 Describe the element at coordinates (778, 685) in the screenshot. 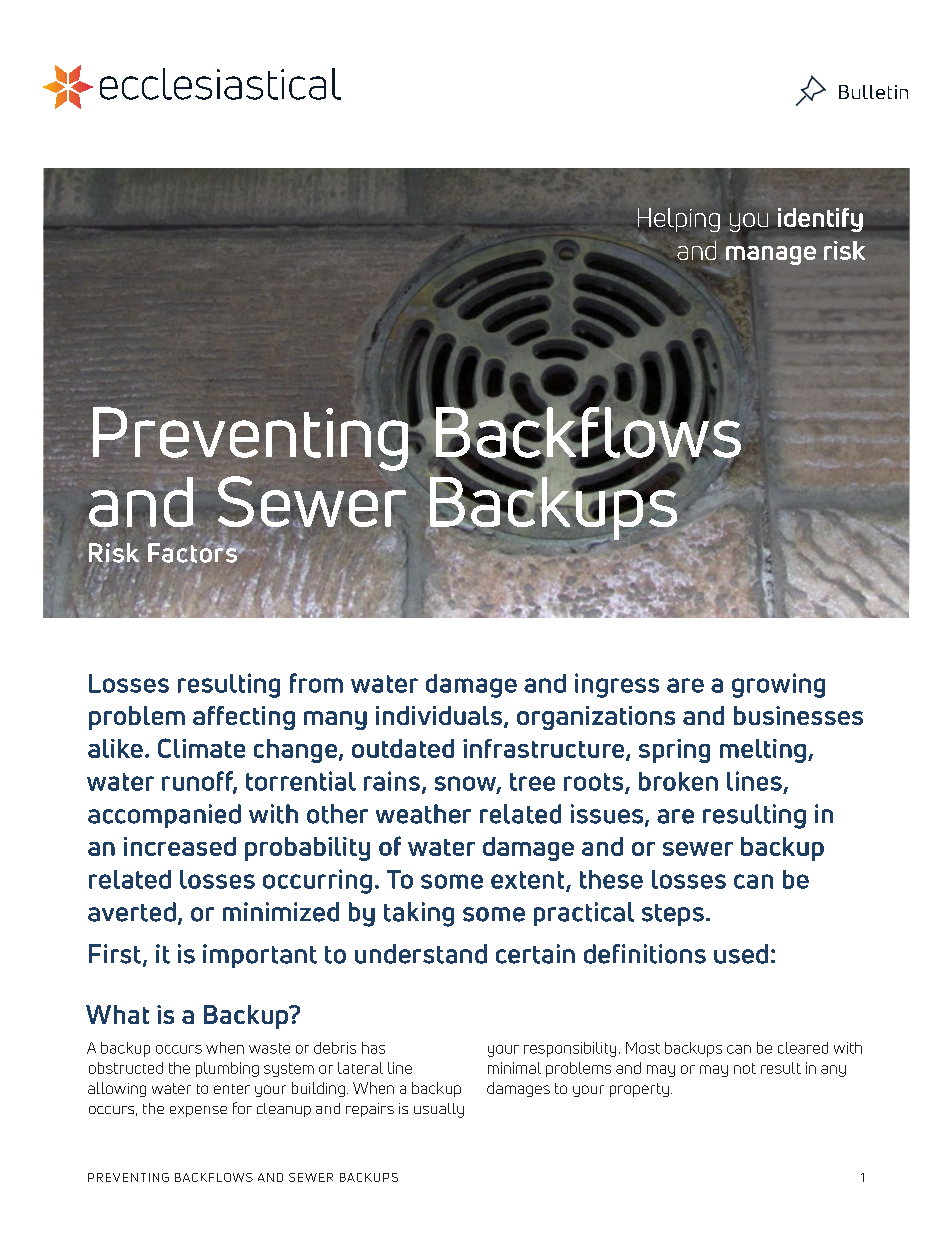

I see `growing` at that location.
